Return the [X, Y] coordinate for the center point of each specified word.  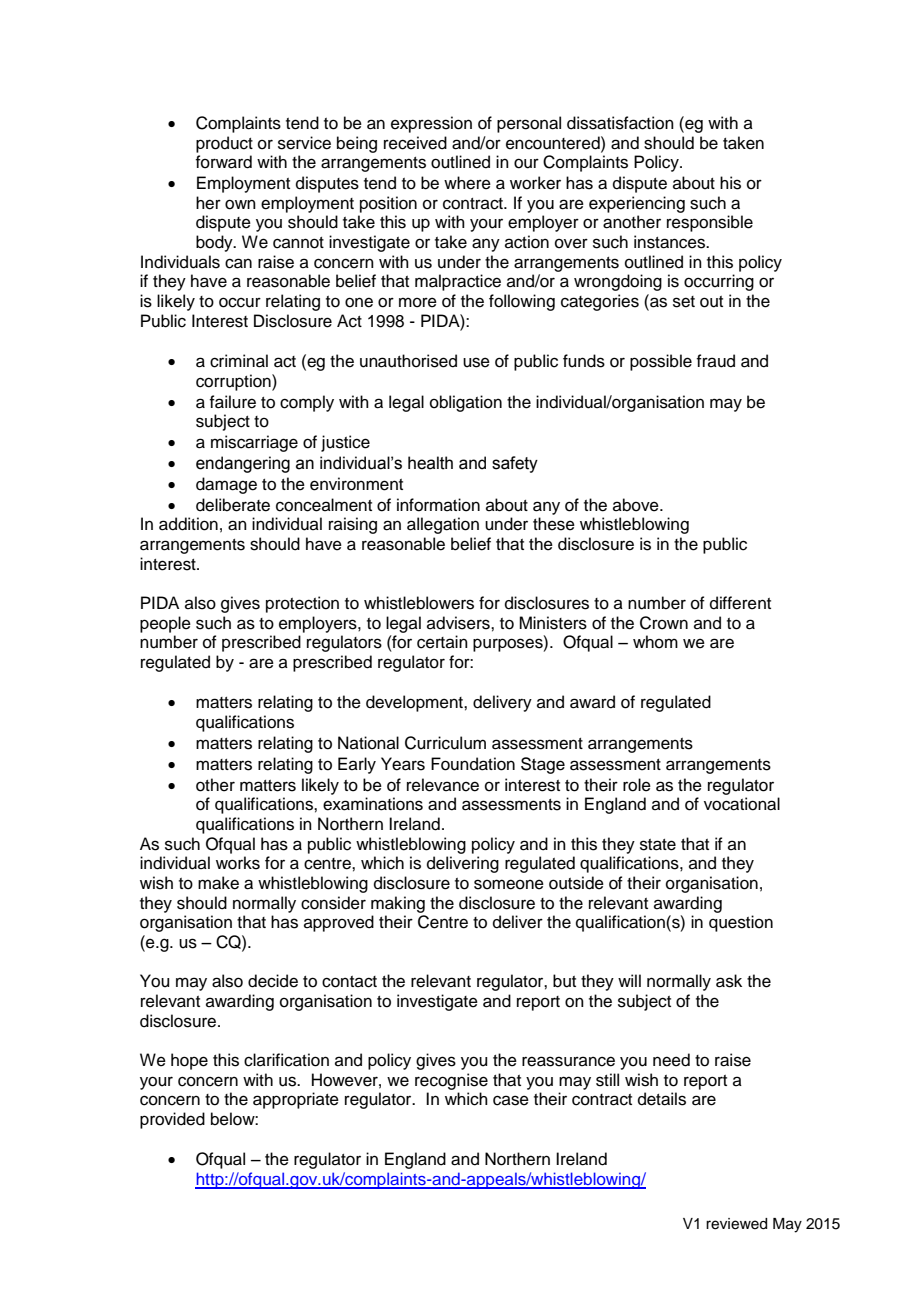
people [165, 624]
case [511, 1100]
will [629, 980]
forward [223, 162]
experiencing [637, 204]
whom [655, 642]
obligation [466, 403]
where [467, 183]
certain [442, 642]
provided [172, 1120]
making [398, 904]
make [218, 883]
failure [232, 402]
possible [661, 362]
